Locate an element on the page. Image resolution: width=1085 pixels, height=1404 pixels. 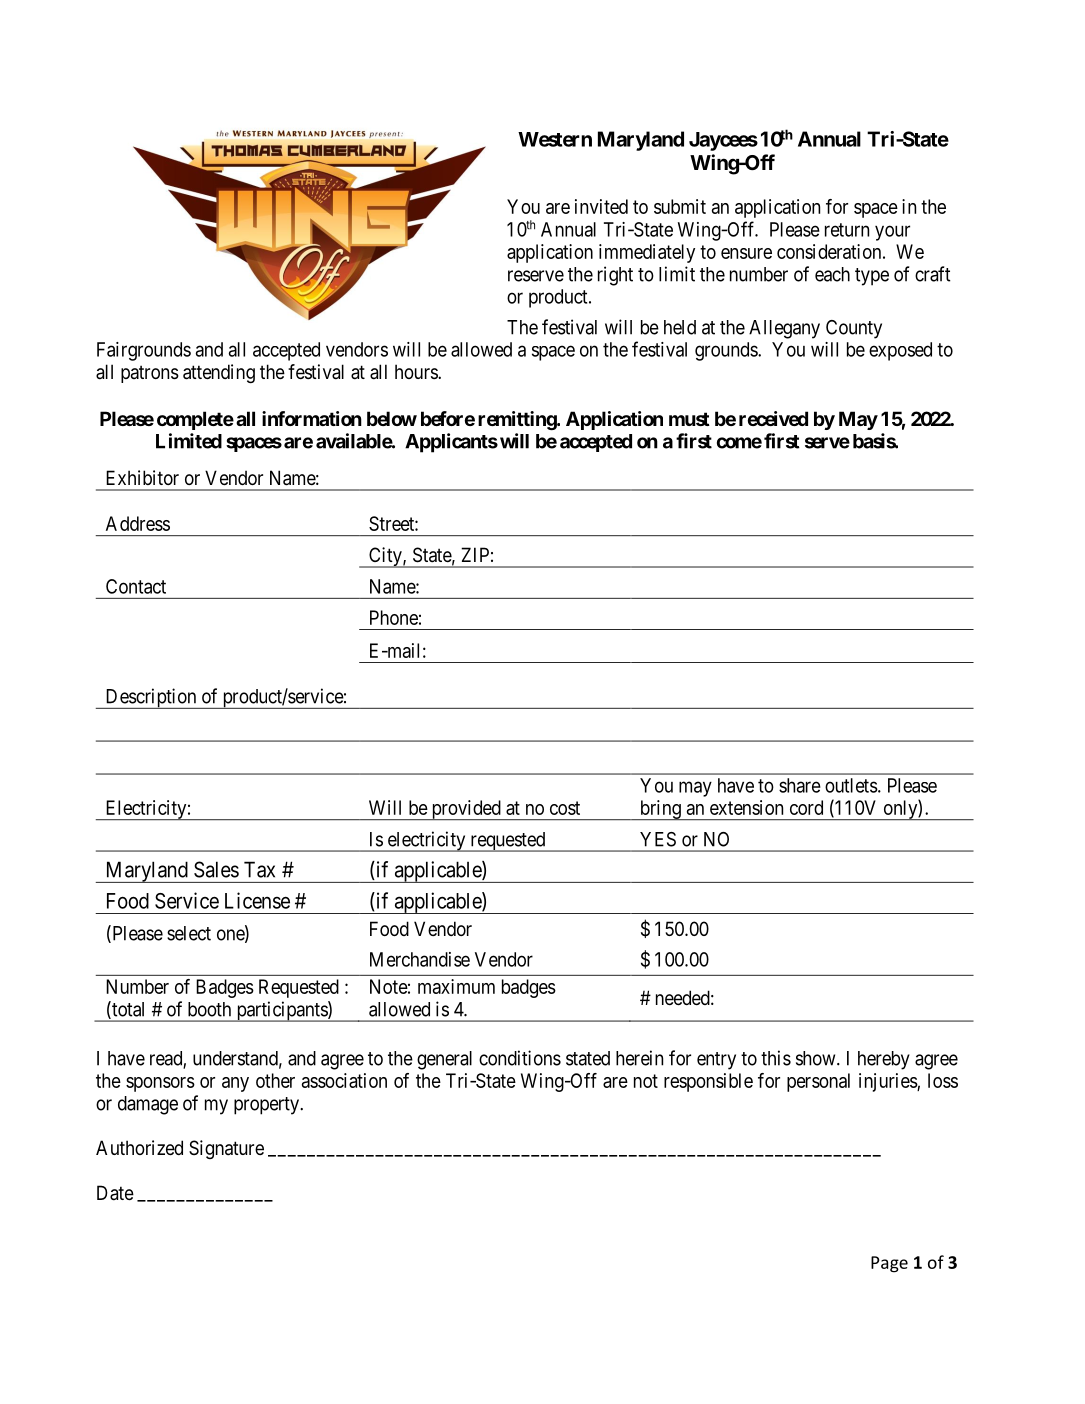
information is located at coordinates (312, 418).
